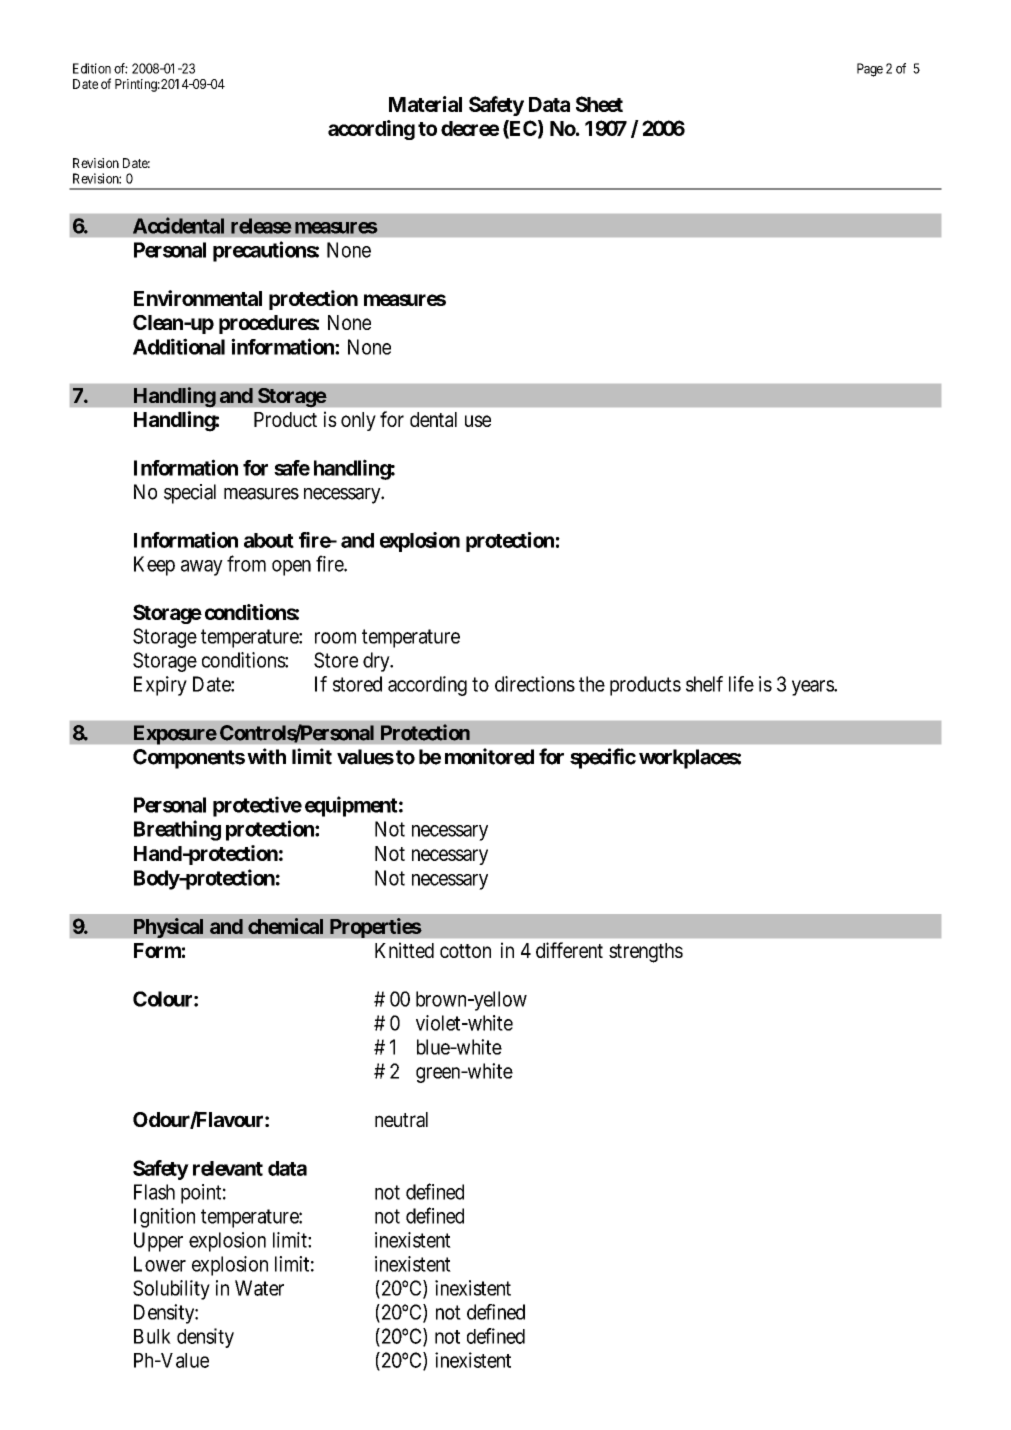 The height and width of the page is (1430, 1011). Describe the element at coordinates (92, 68) in the page. I see `Edition` at that location.
